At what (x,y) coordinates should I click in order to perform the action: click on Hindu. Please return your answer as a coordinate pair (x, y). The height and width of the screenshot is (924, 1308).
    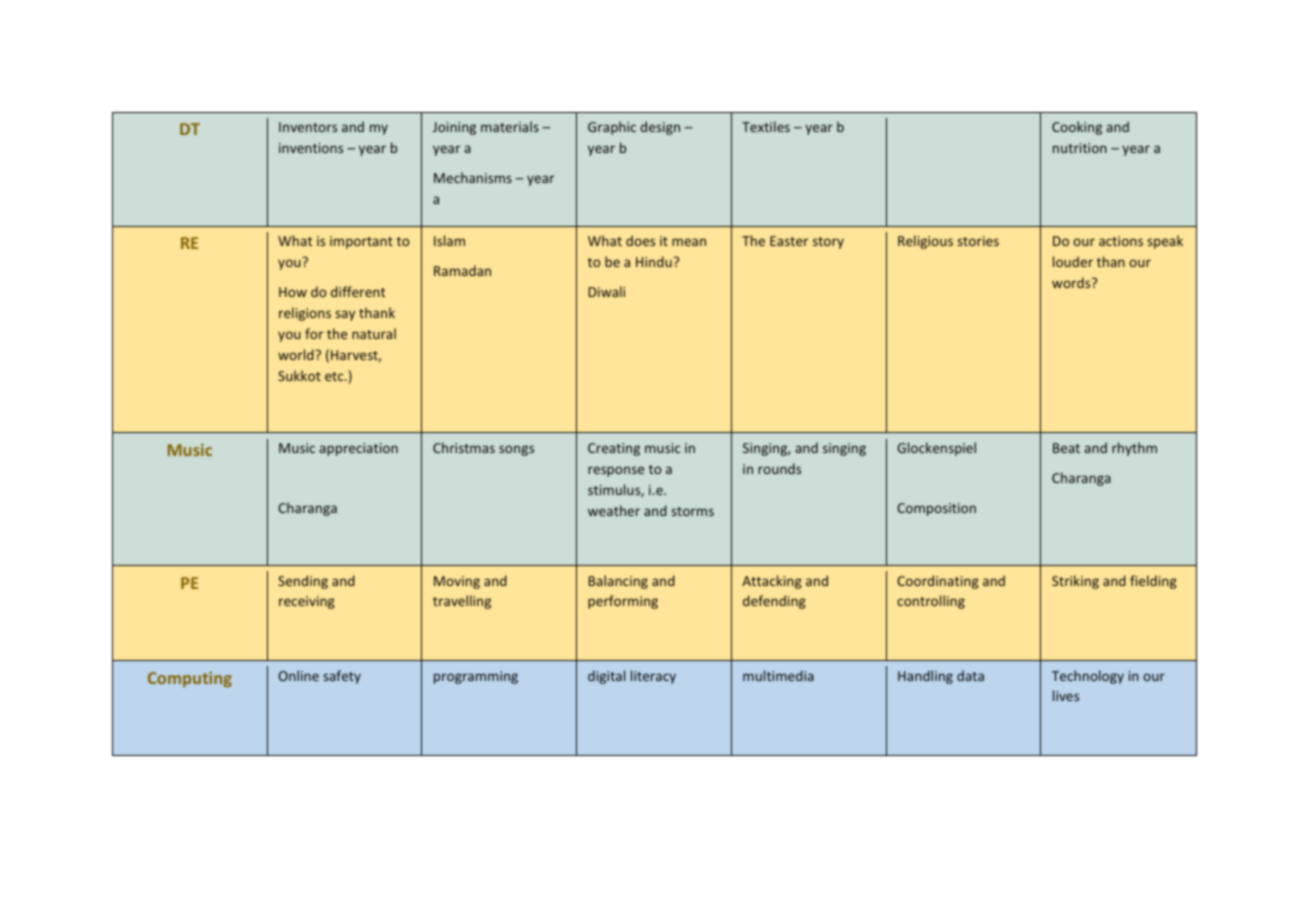
    Looking at the image, I should click on (654, 261).
